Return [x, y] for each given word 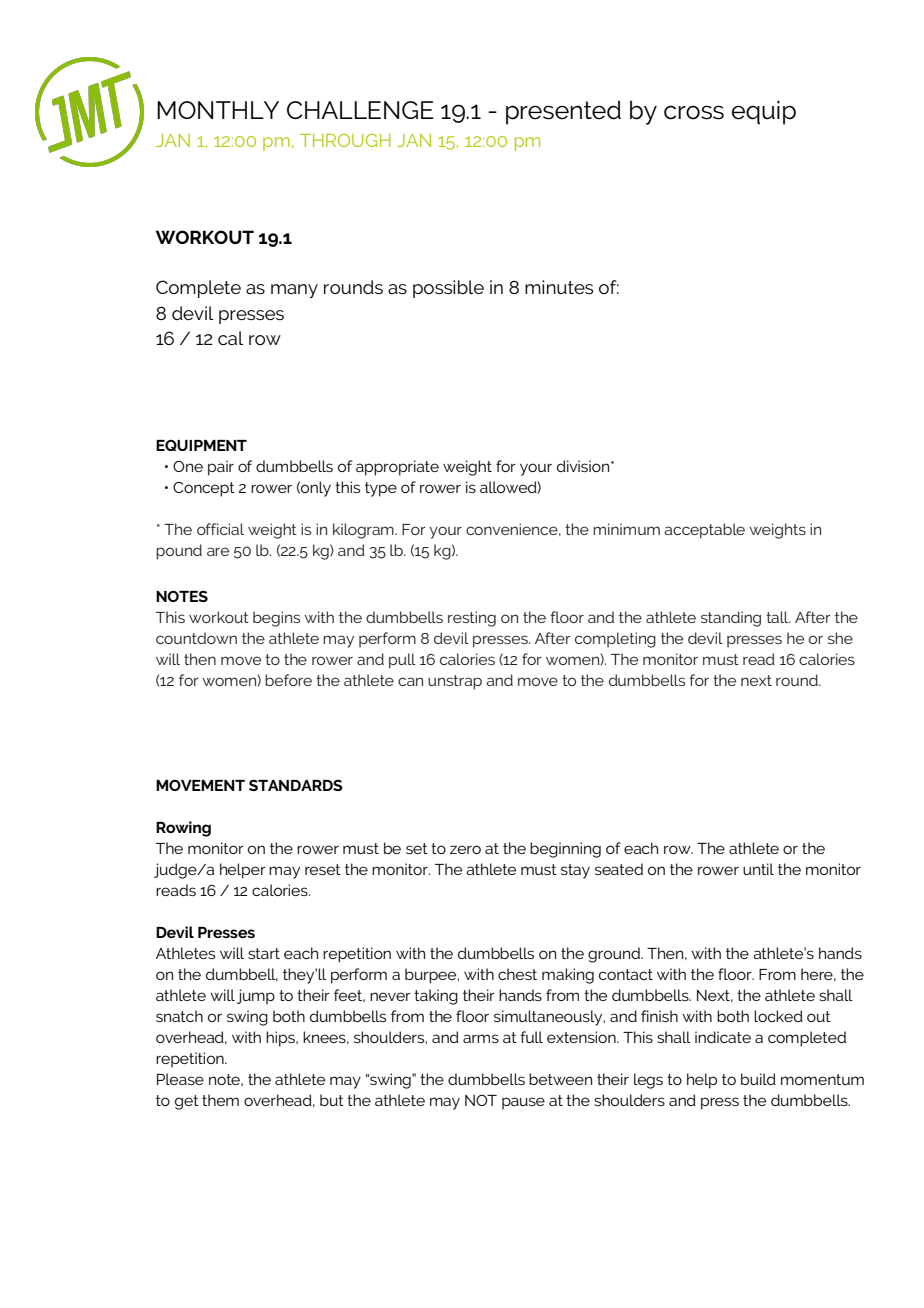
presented [563, 112]
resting [472, 619]
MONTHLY [218, 110]
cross [694, 112]
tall [778, 617]
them [220, 1100]
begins [276, 619]
